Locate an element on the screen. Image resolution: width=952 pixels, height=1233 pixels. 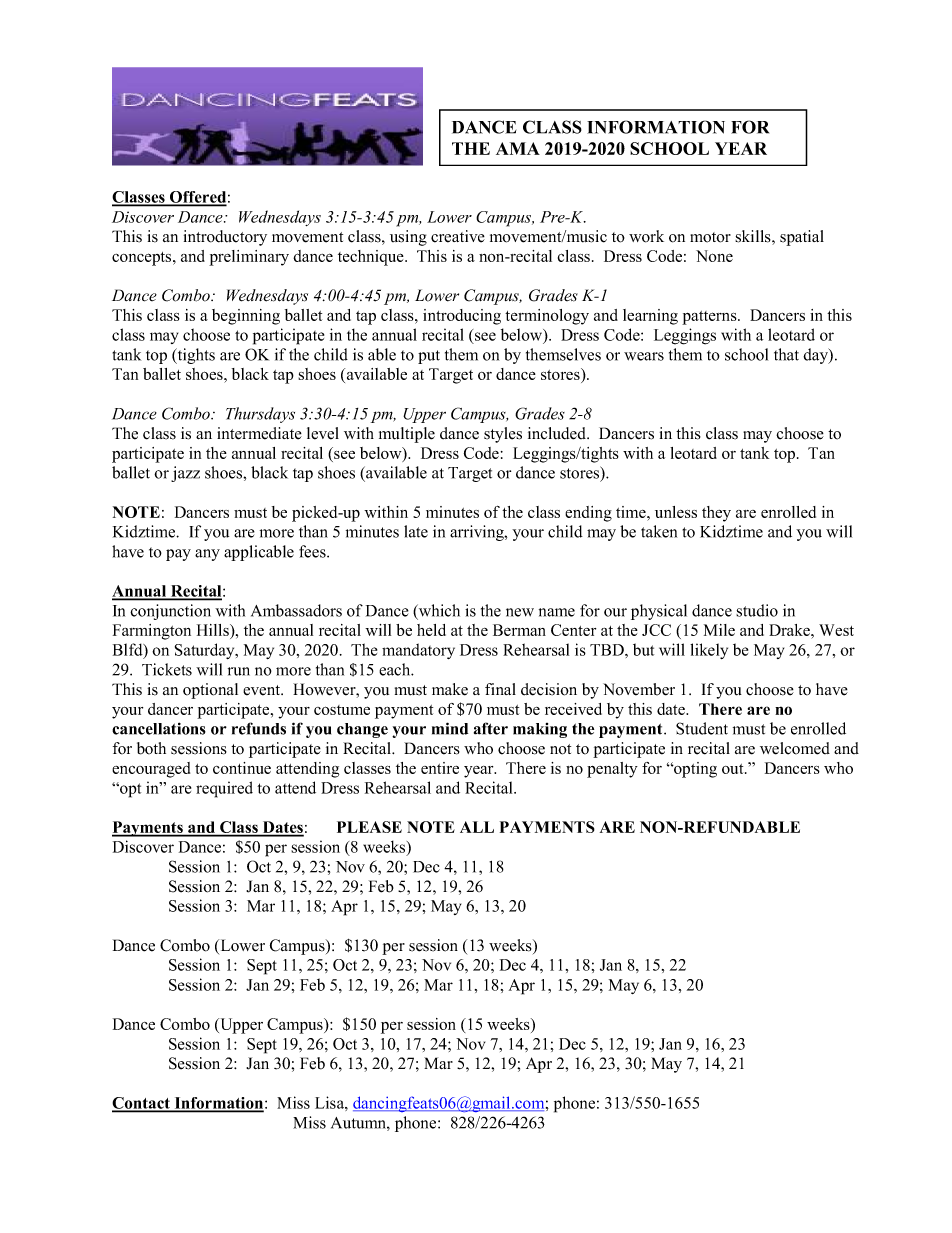
Thursdays is located at coordinates (260, 415).
